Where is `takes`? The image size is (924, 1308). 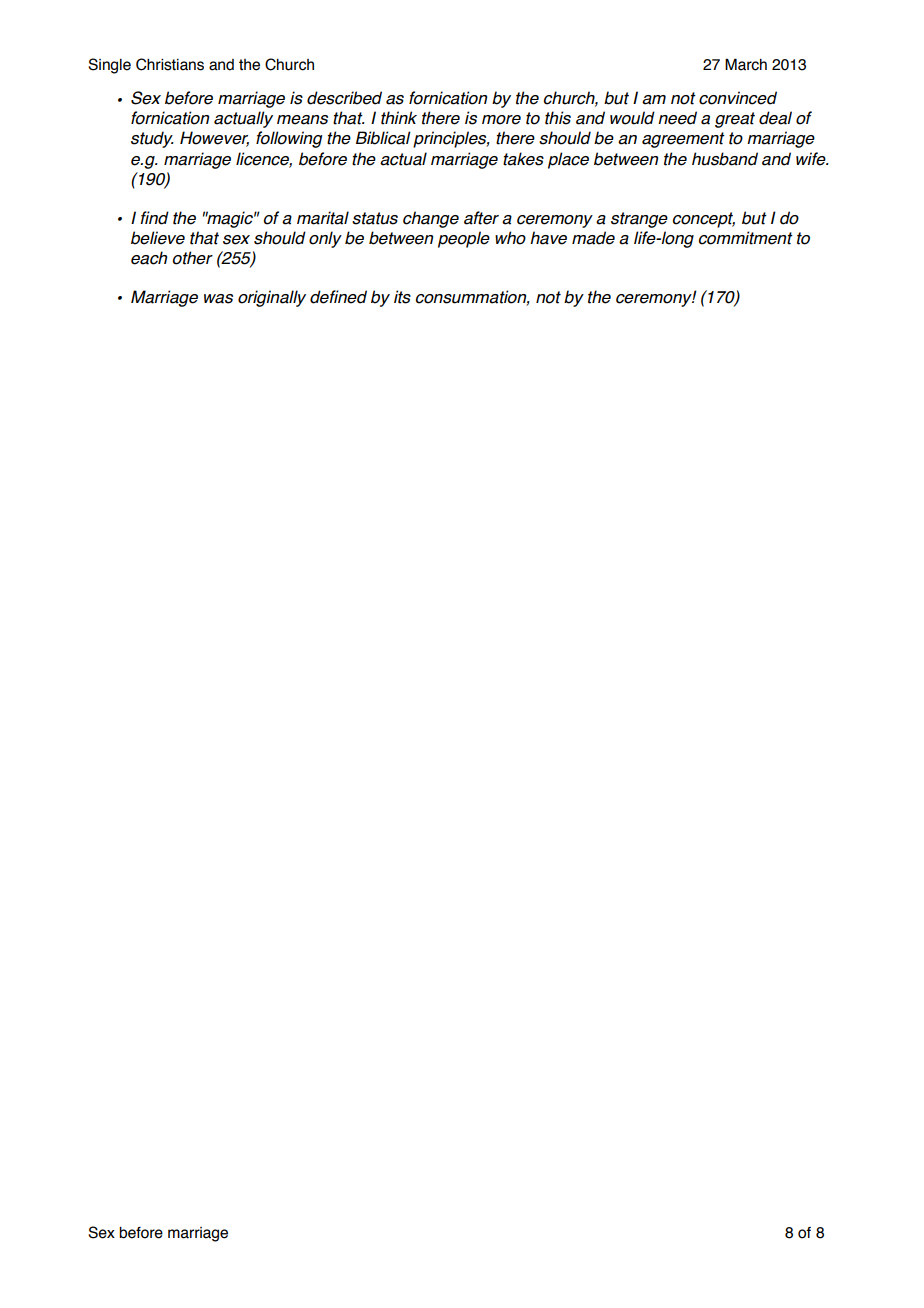 takes is located at coordinates (523, 159).
